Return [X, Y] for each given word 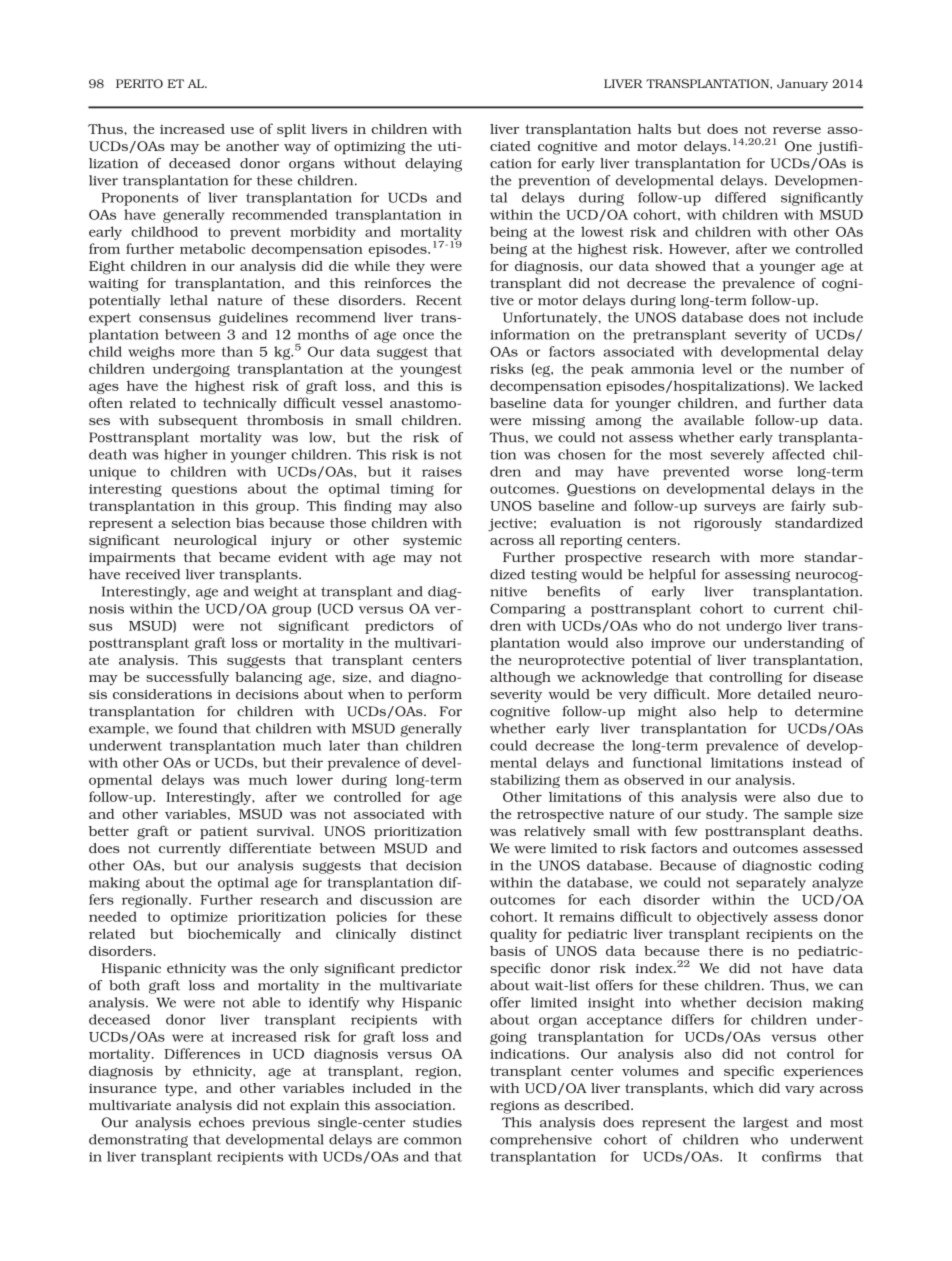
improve [678, 644]
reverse [797, 130]
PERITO [139, 83]
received [153, 574]
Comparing [528, 610]
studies [437, 1122]
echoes [221, 1122]
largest [766, 1124]
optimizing [369, 148]
